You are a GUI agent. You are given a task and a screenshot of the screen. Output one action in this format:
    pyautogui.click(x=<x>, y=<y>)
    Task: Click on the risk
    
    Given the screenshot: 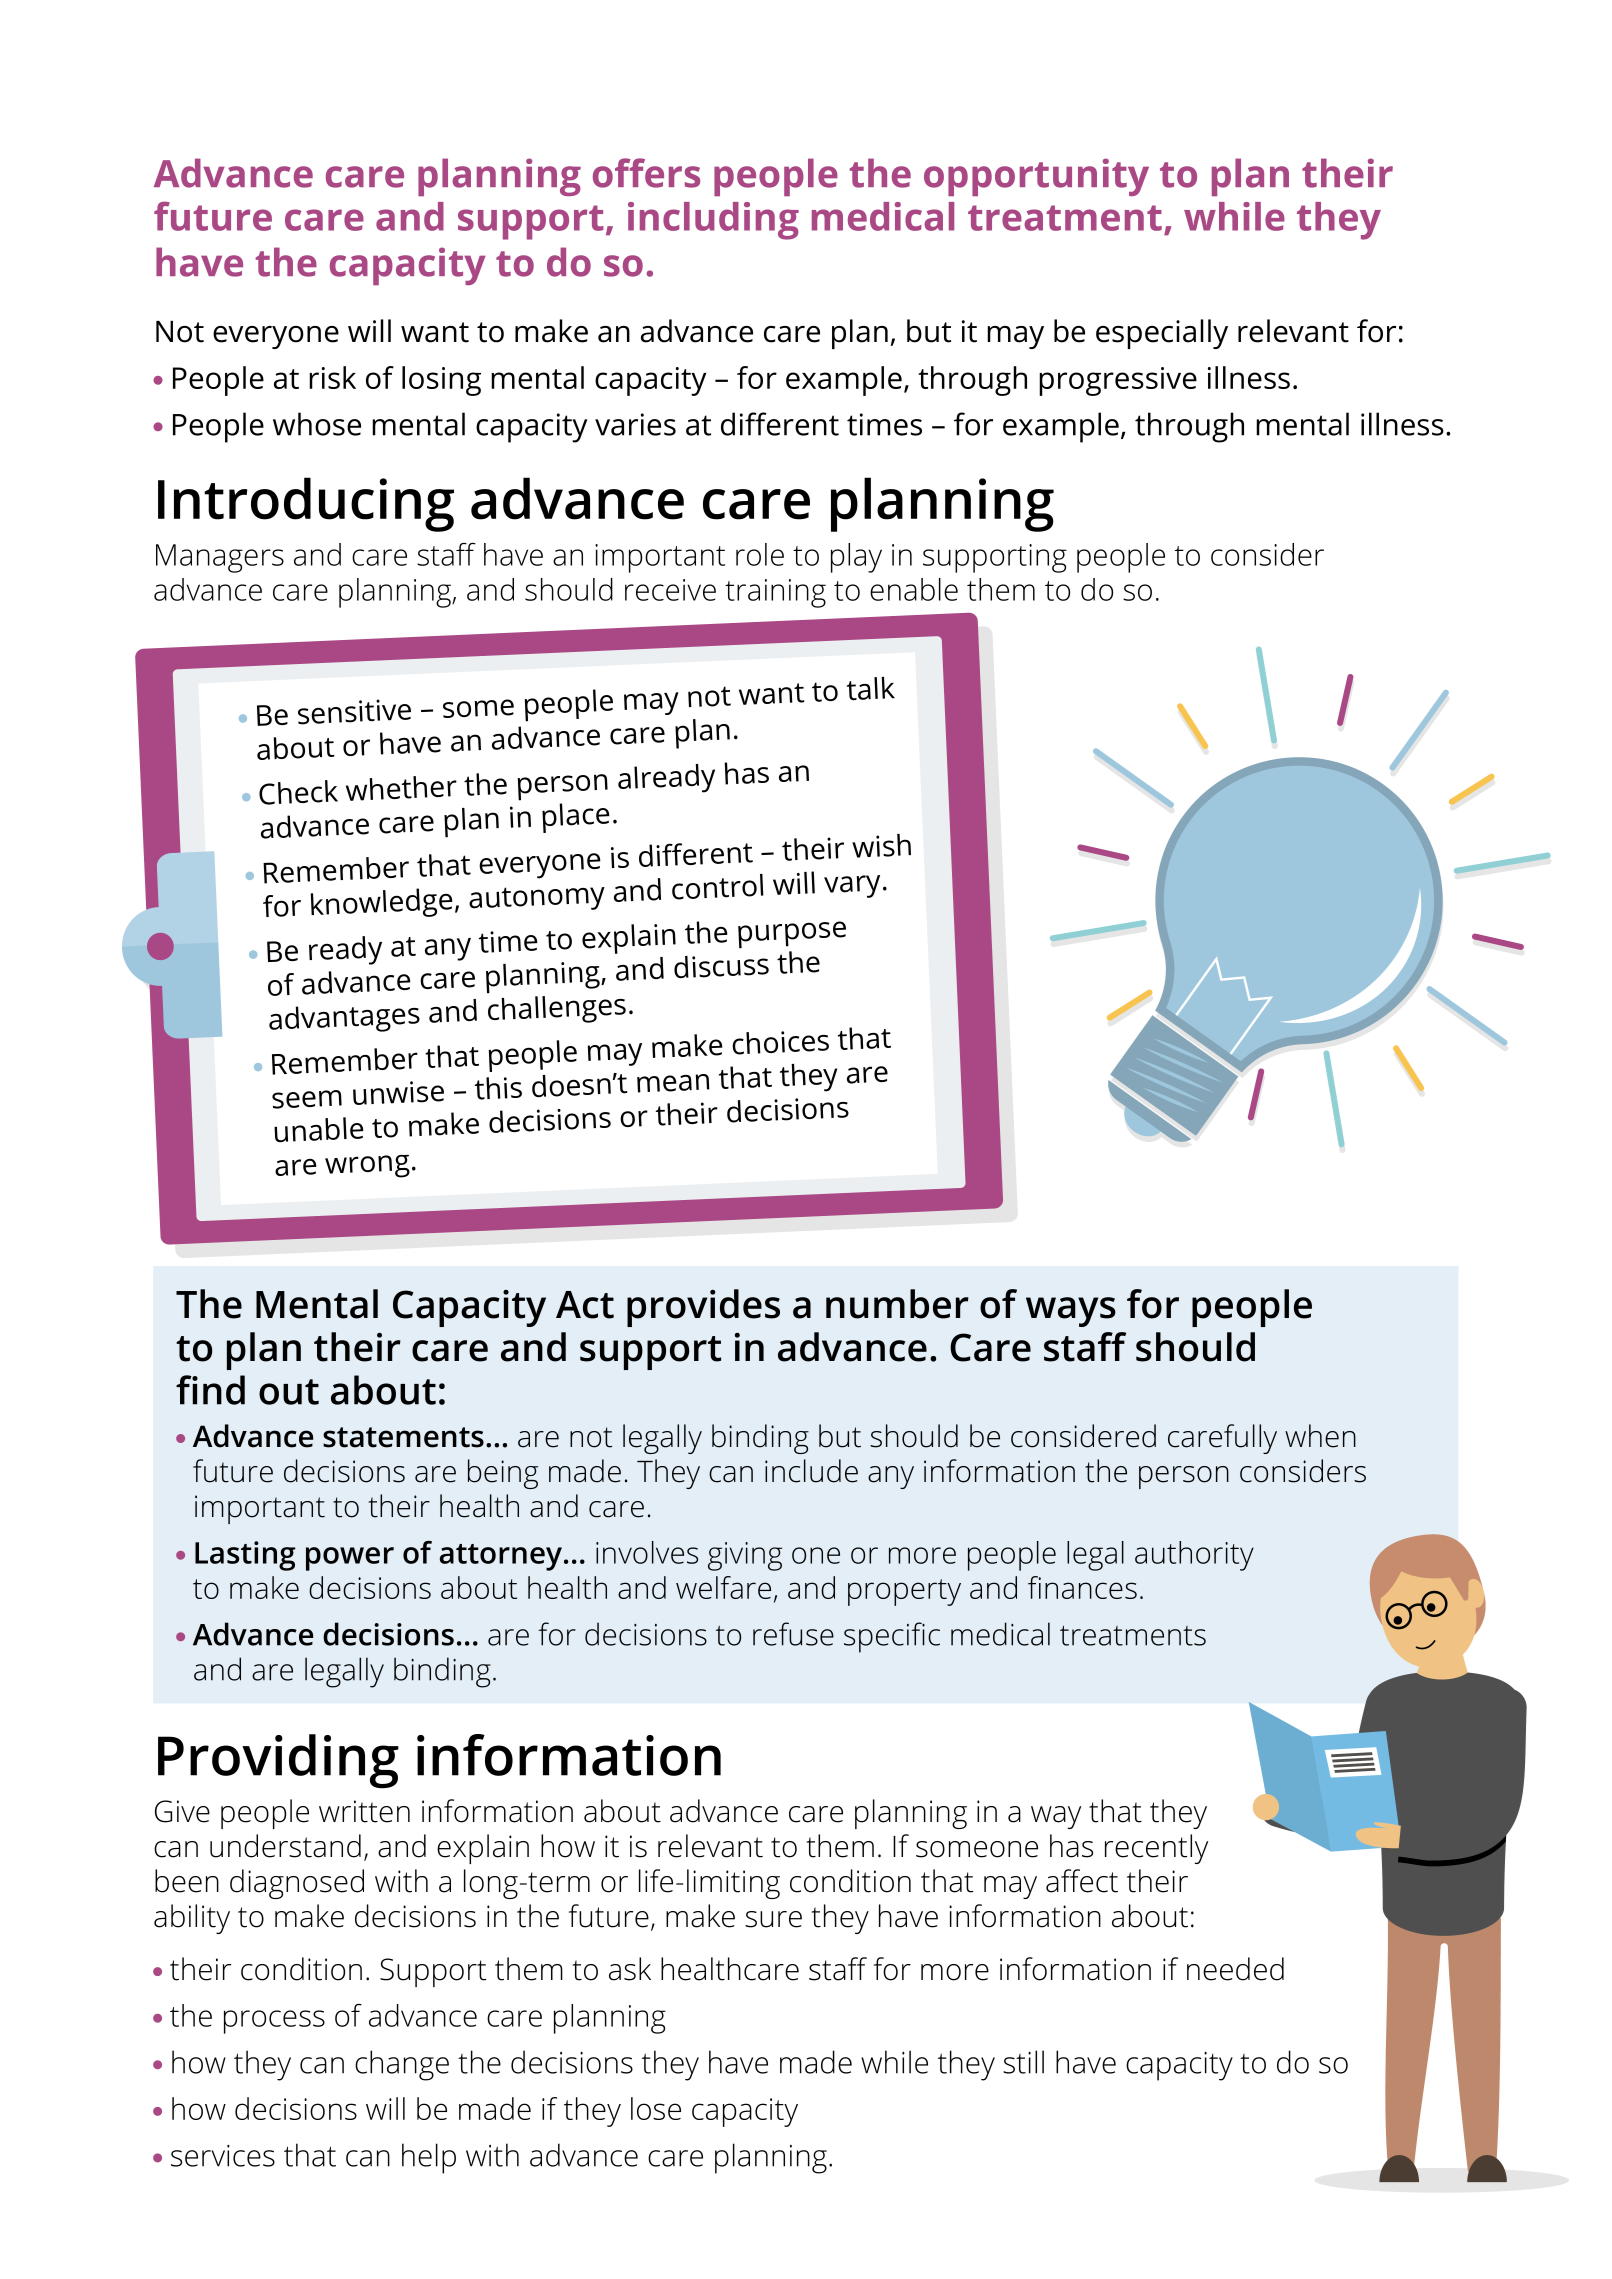 What is the action you would take?
    pyautogui.click(x=332, y=377)
